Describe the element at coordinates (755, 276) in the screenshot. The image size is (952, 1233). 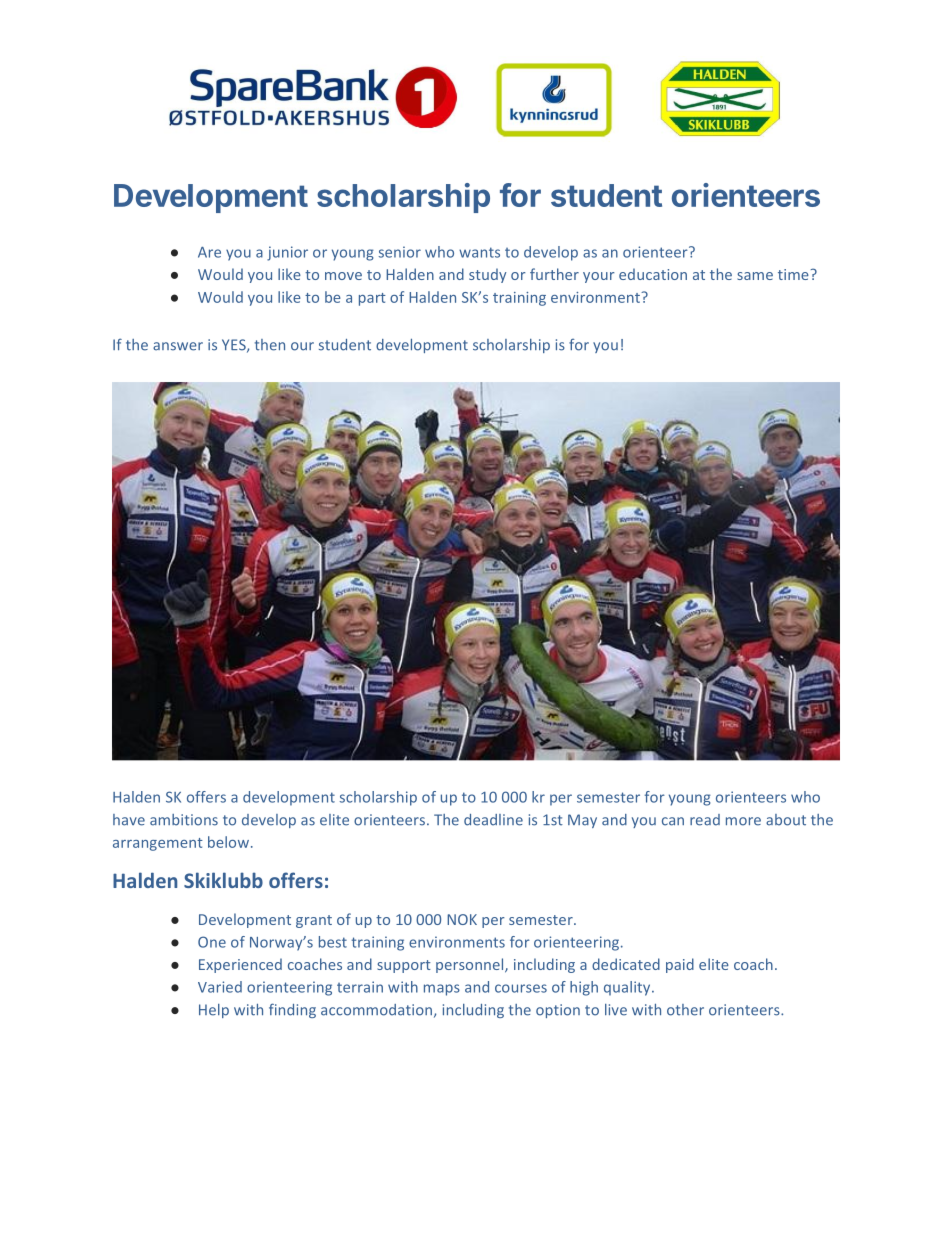
I see `same` at that location.
